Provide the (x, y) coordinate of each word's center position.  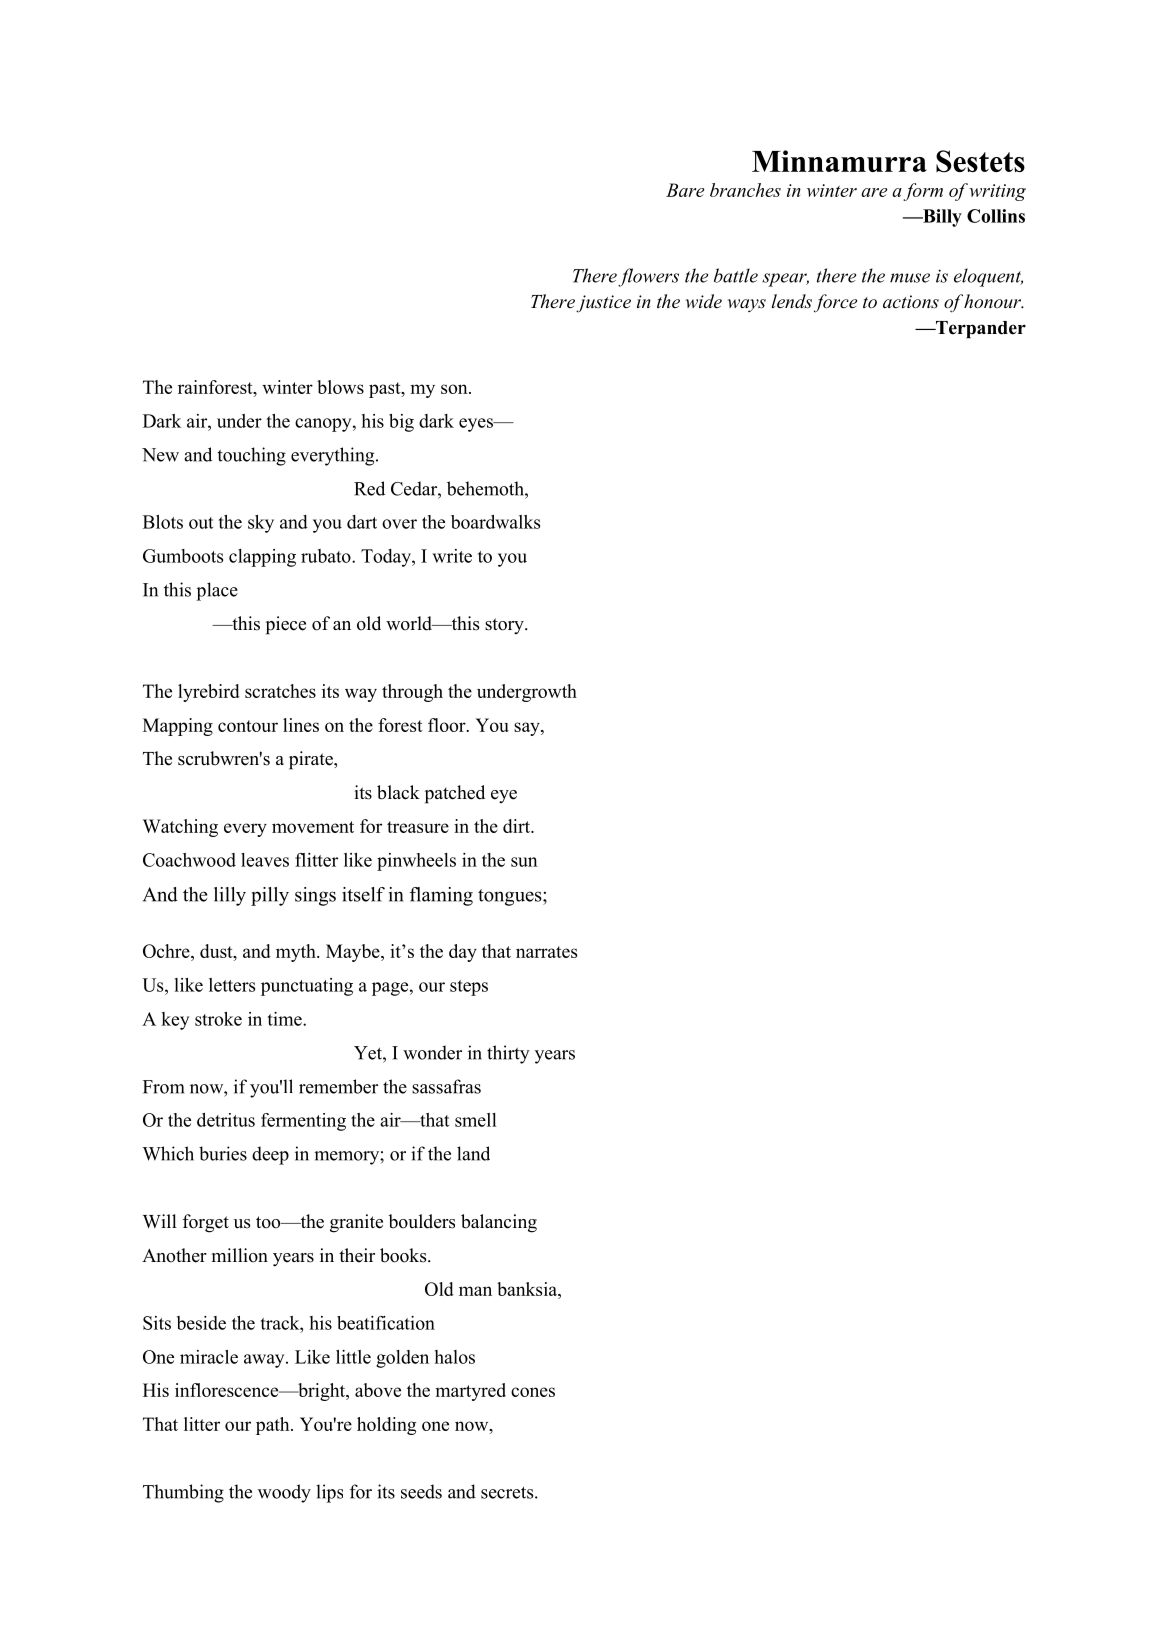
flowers (648, 277)
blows (340, 387)
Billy (941, 218)
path (274, 1426)
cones (533, 1392)
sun (524, 862)
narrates (546, 952)
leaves (265, 860)
